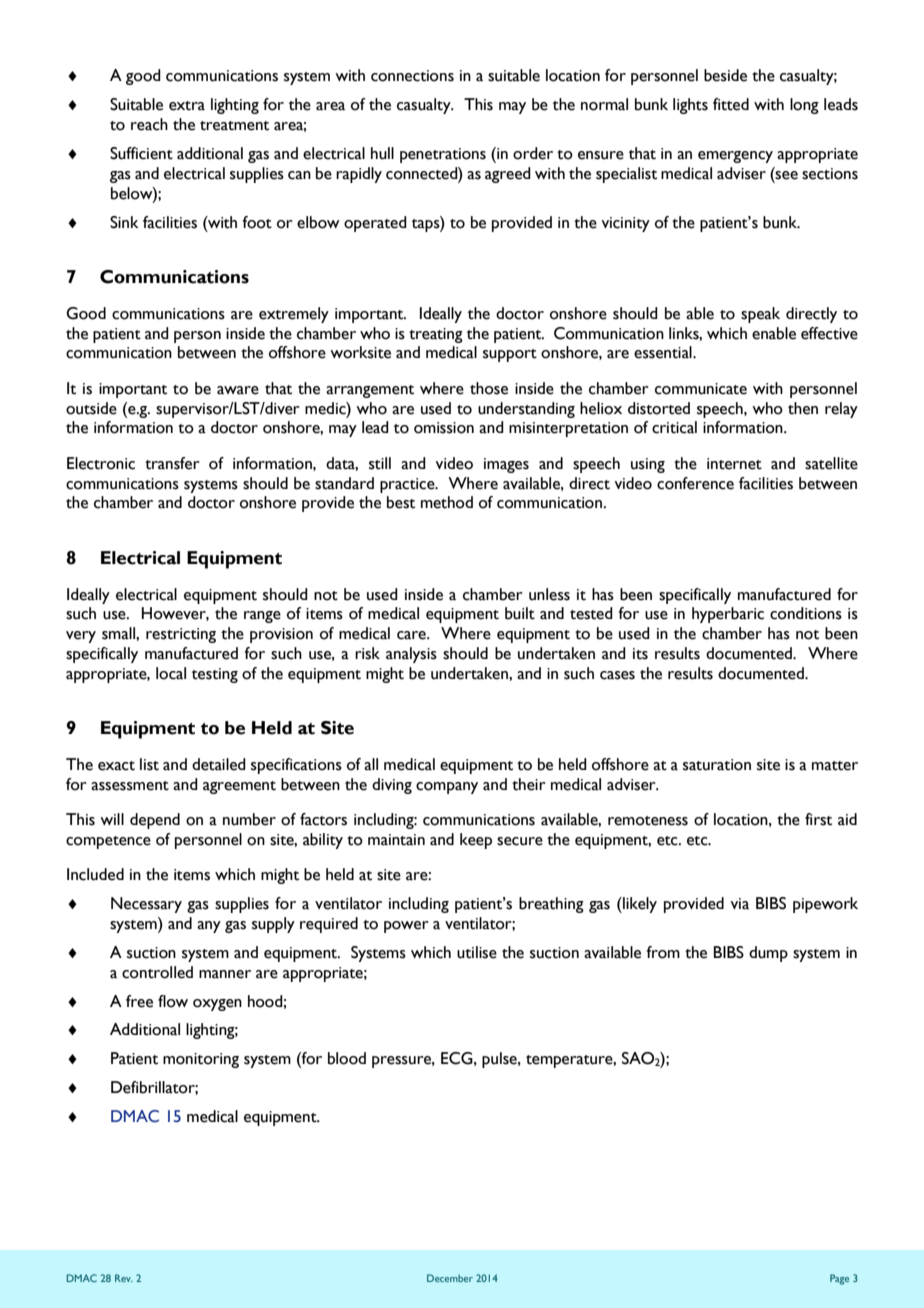 This screenshot has width=924, height=1308. Describe the element at coordinates (187, 106) in the screenshot. I see `extra` at that location.
